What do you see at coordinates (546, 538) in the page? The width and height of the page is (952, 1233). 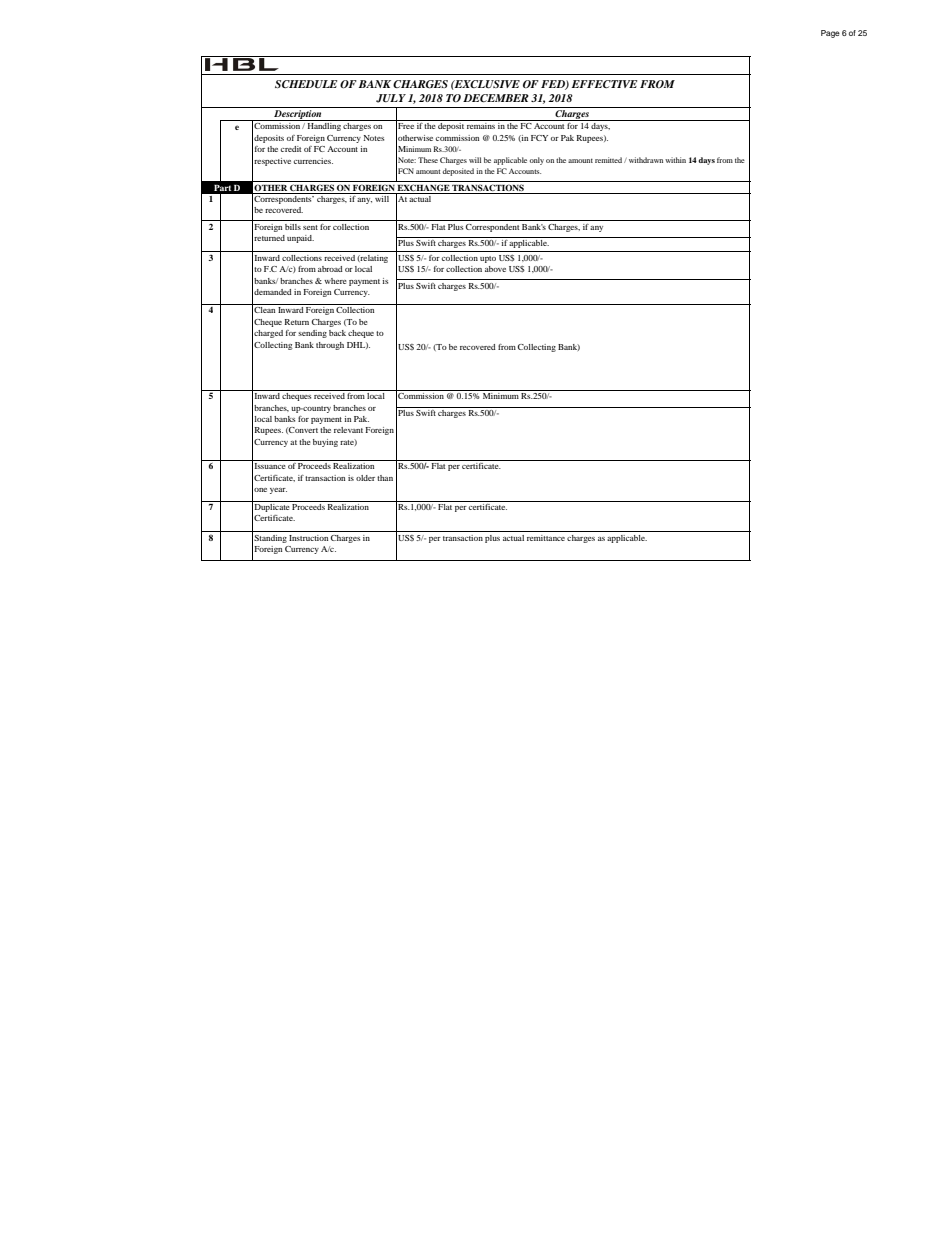 I see `remittance` at bounding box center [546, 538].
